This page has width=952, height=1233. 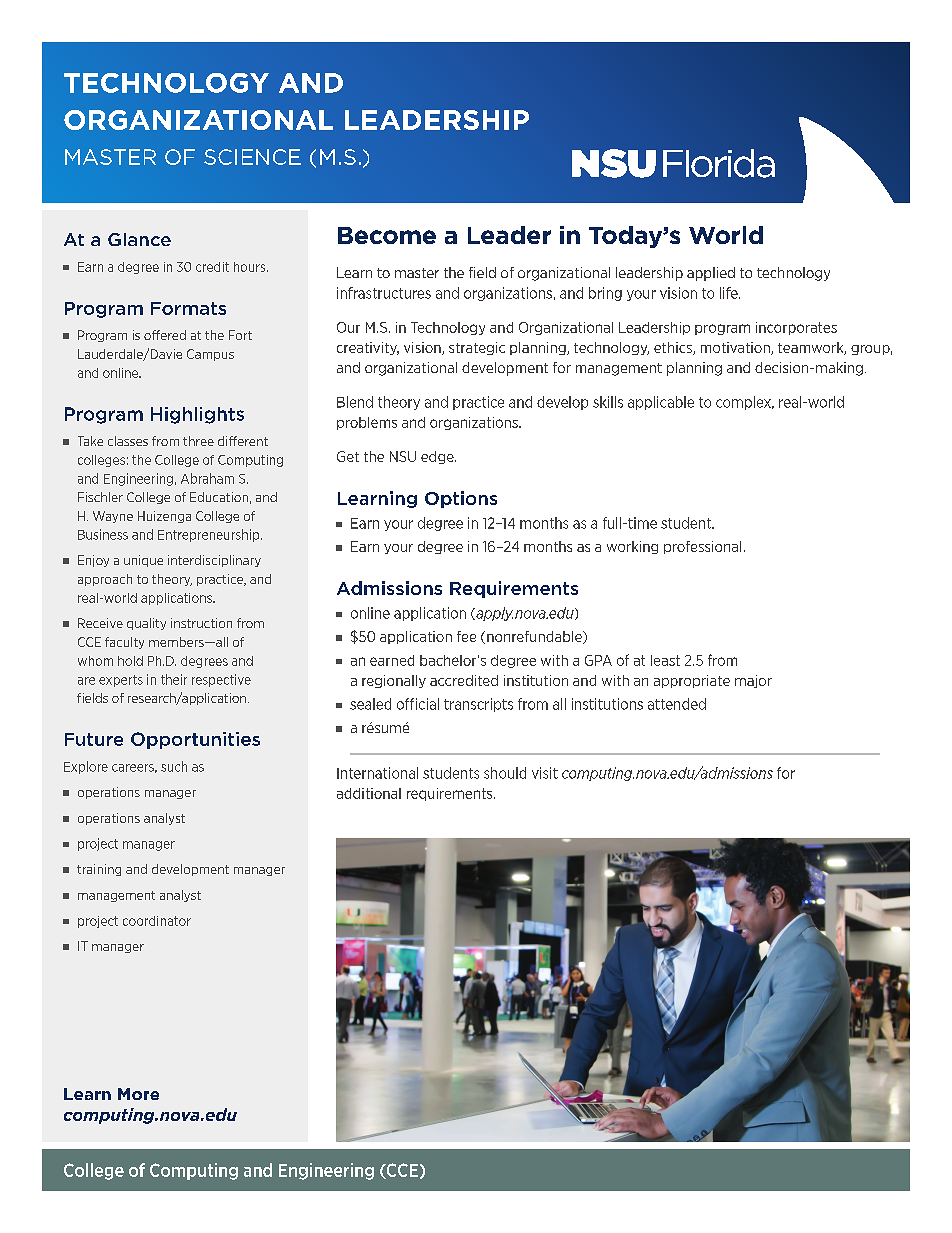 What do you see at coordinates (197, 415) in the page?
I see `Highlights` at bounding box center [197, 415].
